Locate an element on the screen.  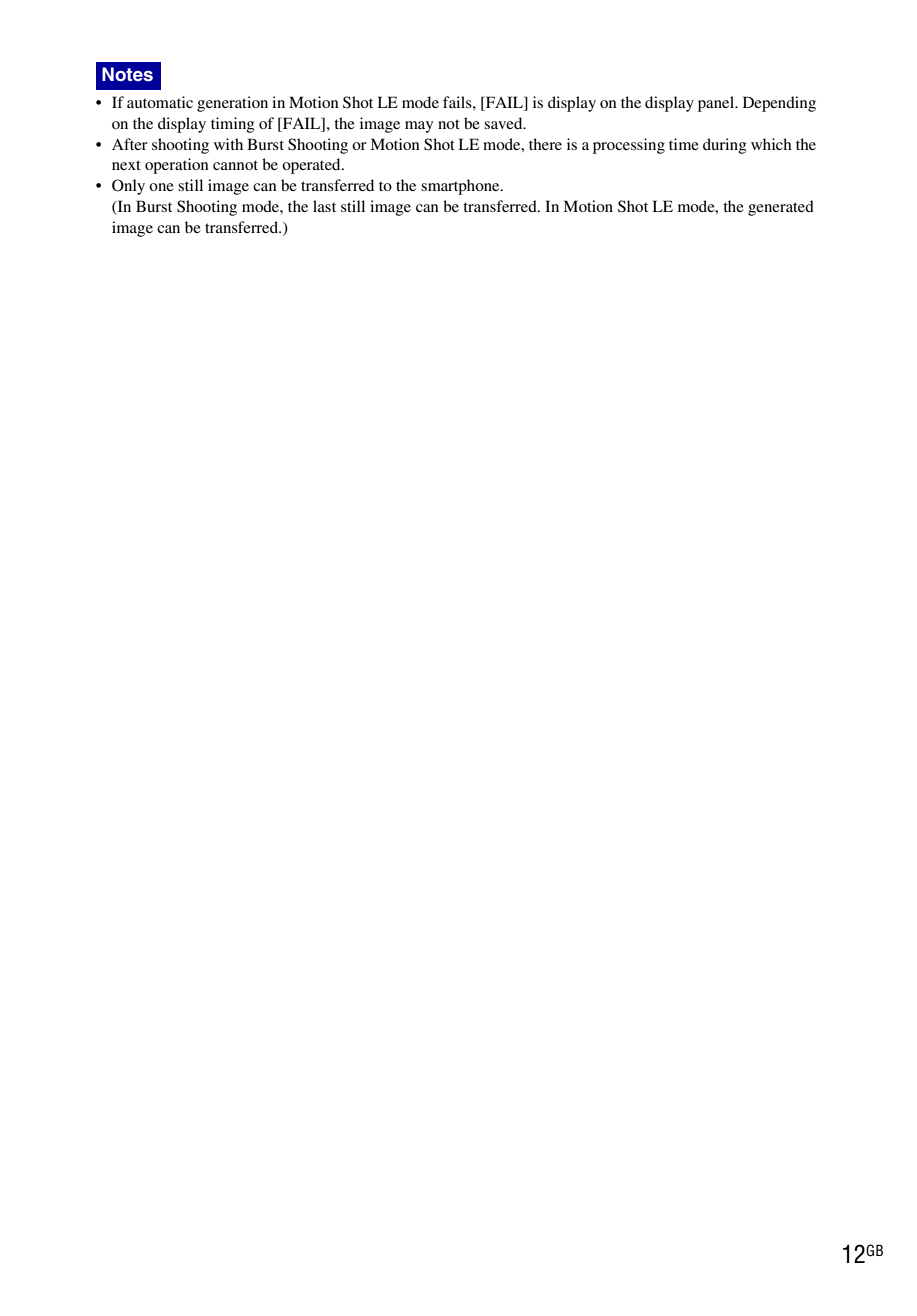
Notes is located at coordinates (127, 74).
